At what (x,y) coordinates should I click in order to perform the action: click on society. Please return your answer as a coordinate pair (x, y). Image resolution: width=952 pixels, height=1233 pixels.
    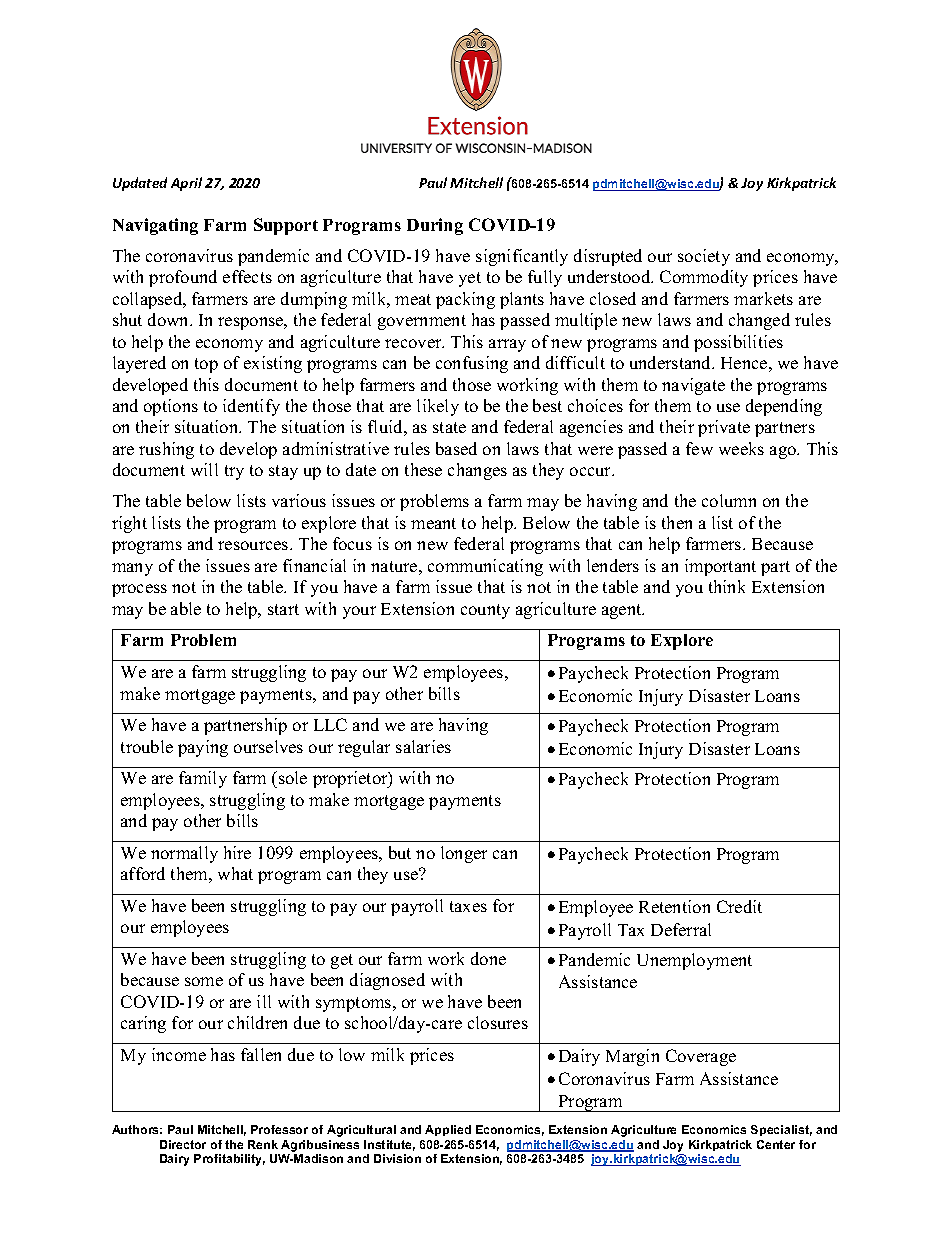
    Looking at the image, I should click on (704, 257).
